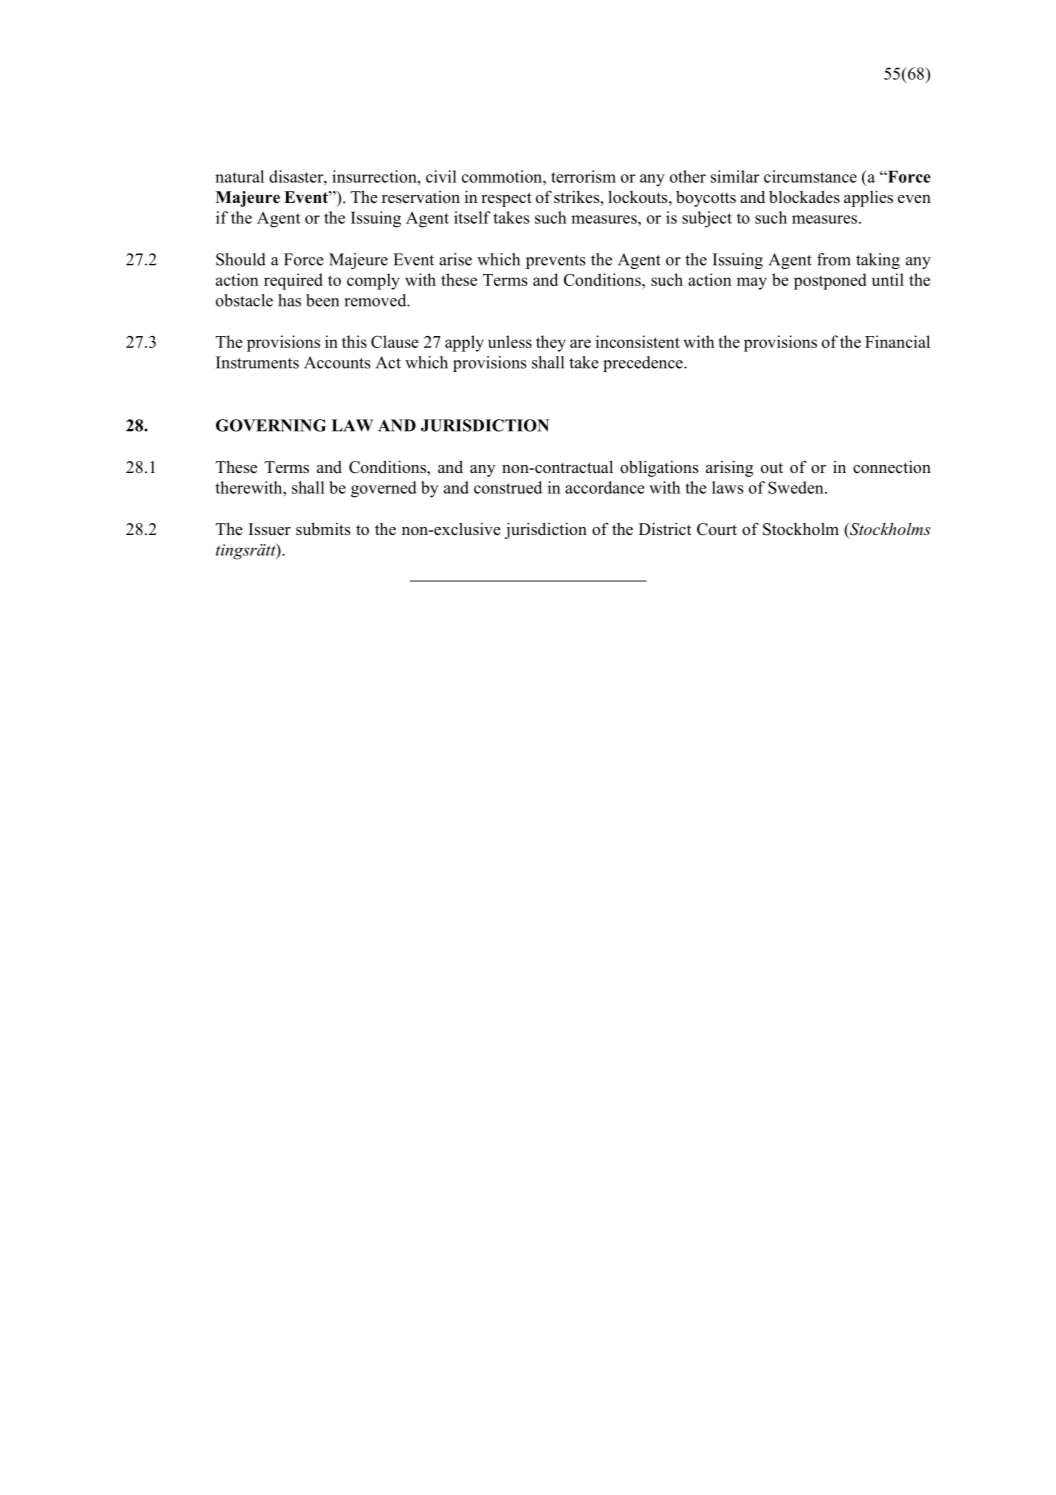  Describe the element at coordinates (659, 468) in the document. I see `obligations` at that location.
